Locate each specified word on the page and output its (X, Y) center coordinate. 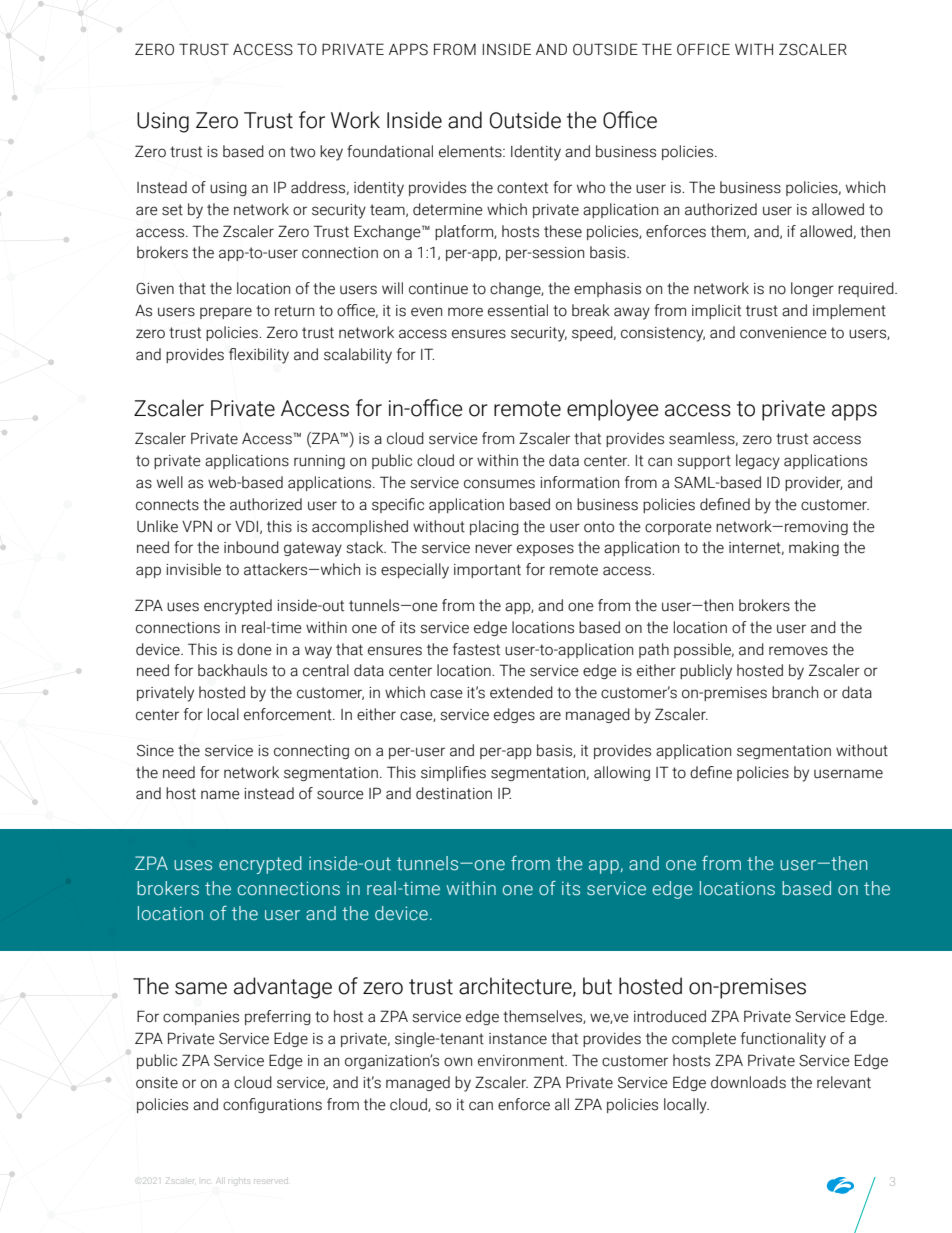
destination (454, 793)
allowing (622, 773)
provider (813, 483)
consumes (499, 484)
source (340, 795)
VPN (197, 526)
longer (812, 289)
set (172, 210)
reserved (271, 1181)
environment (522, 1061)
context (522, 188)
